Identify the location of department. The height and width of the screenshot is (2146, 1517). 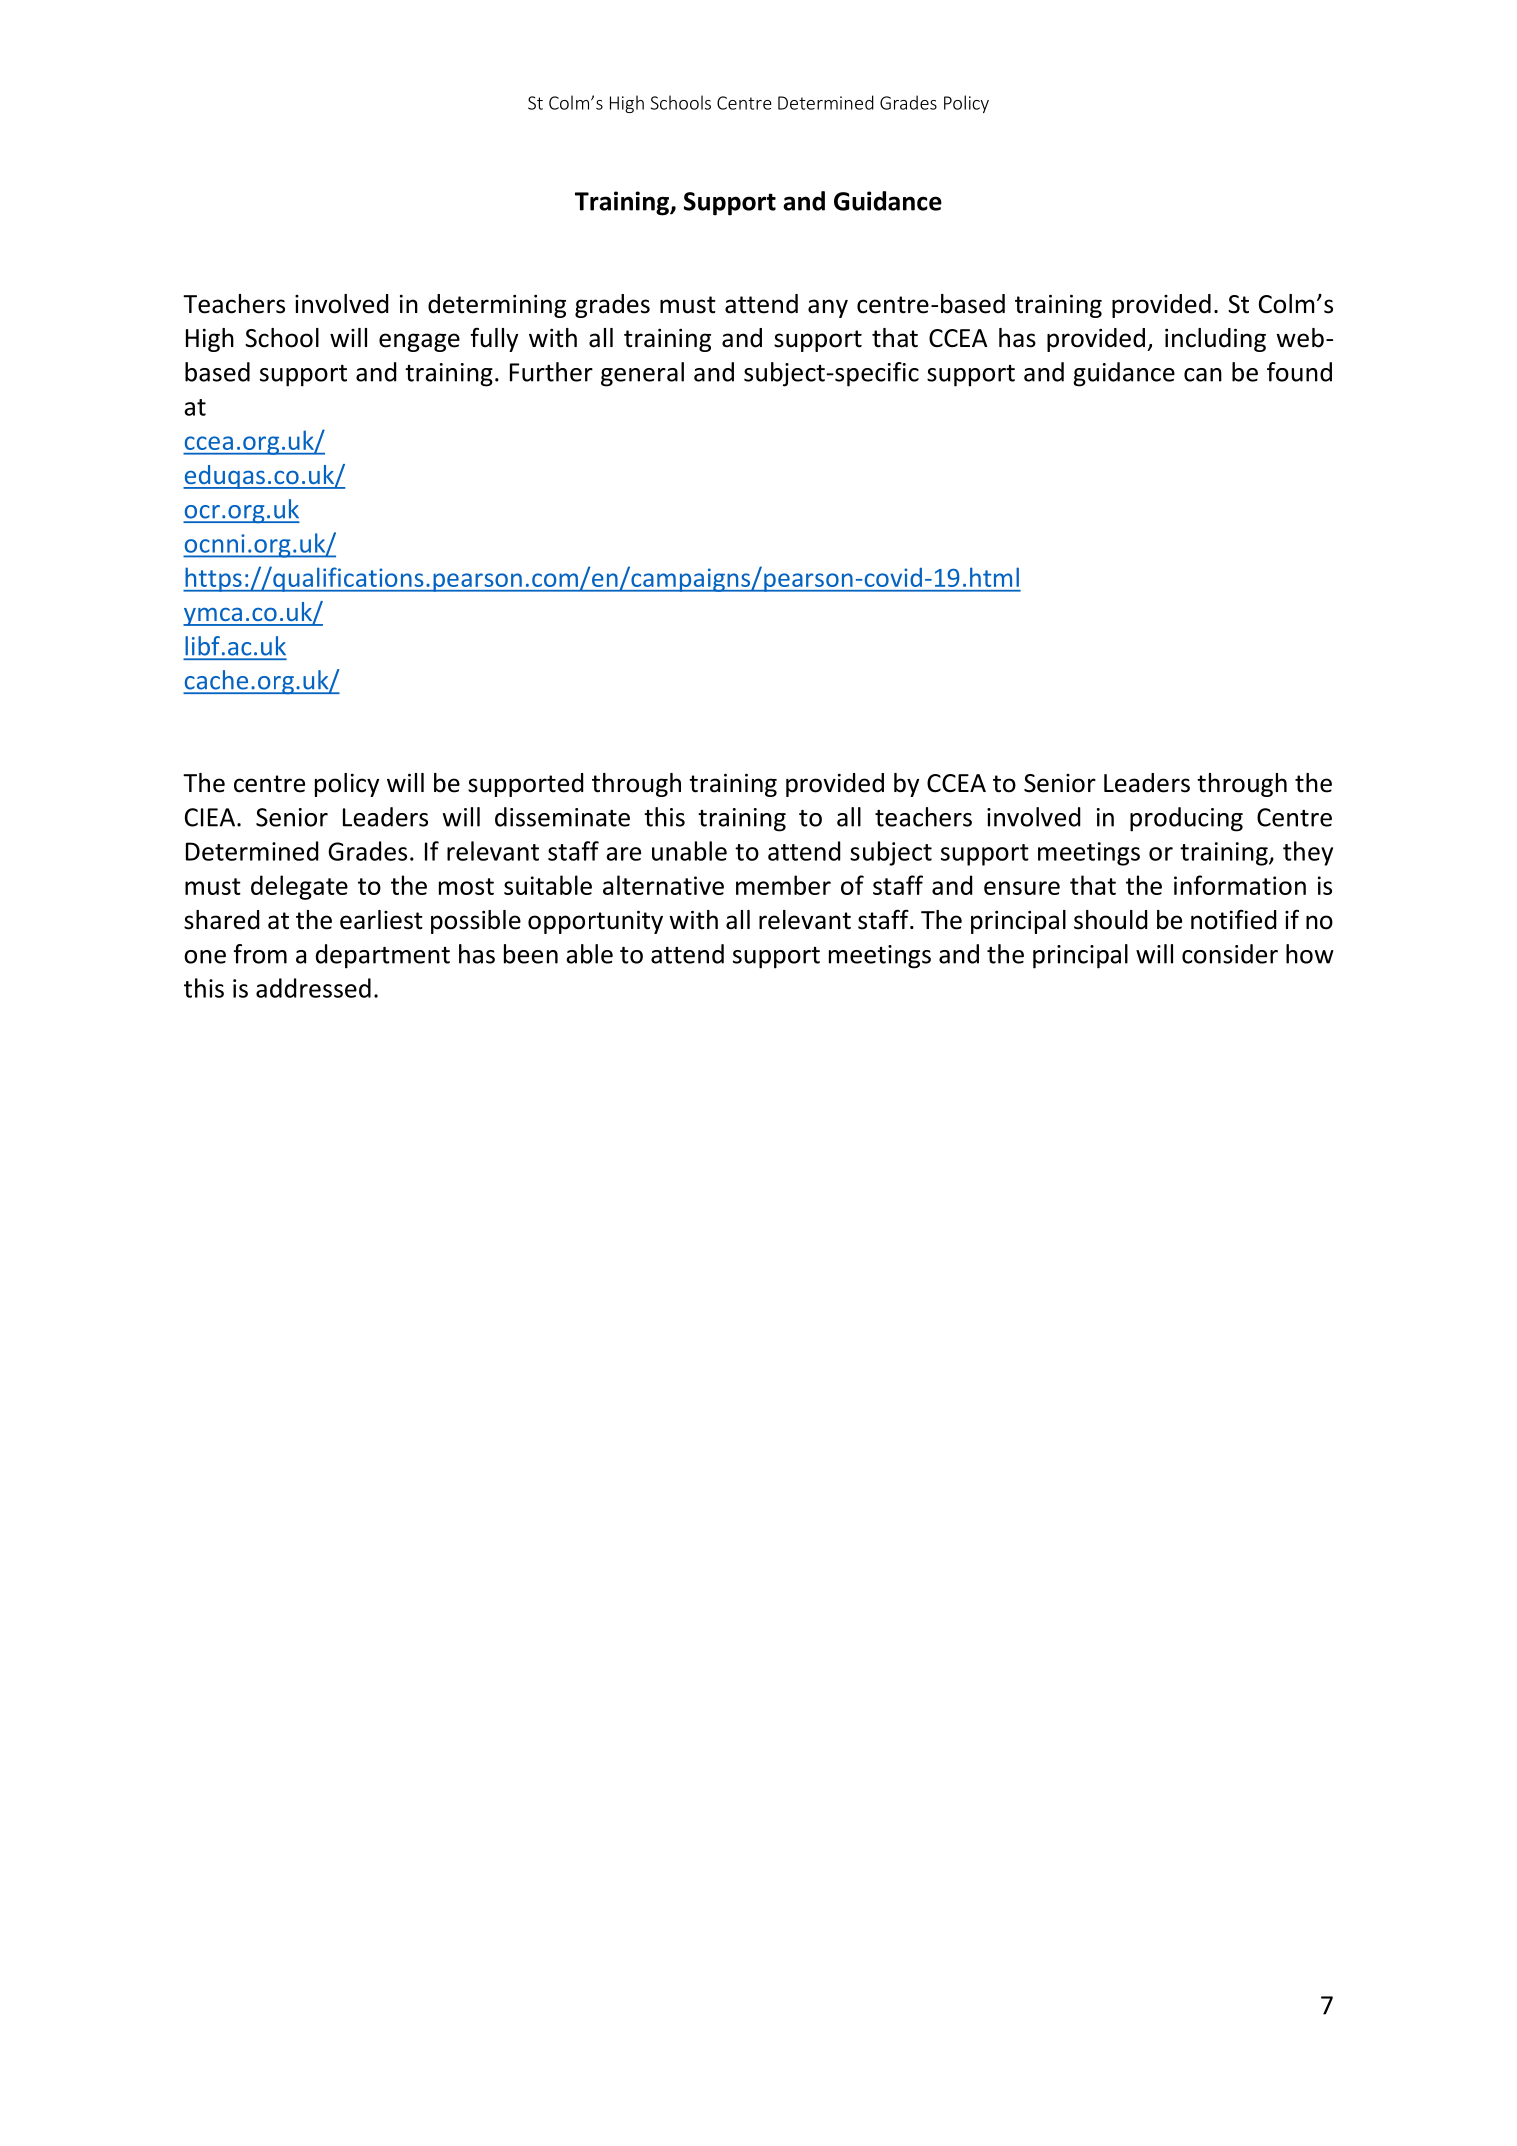
(383, 956).
